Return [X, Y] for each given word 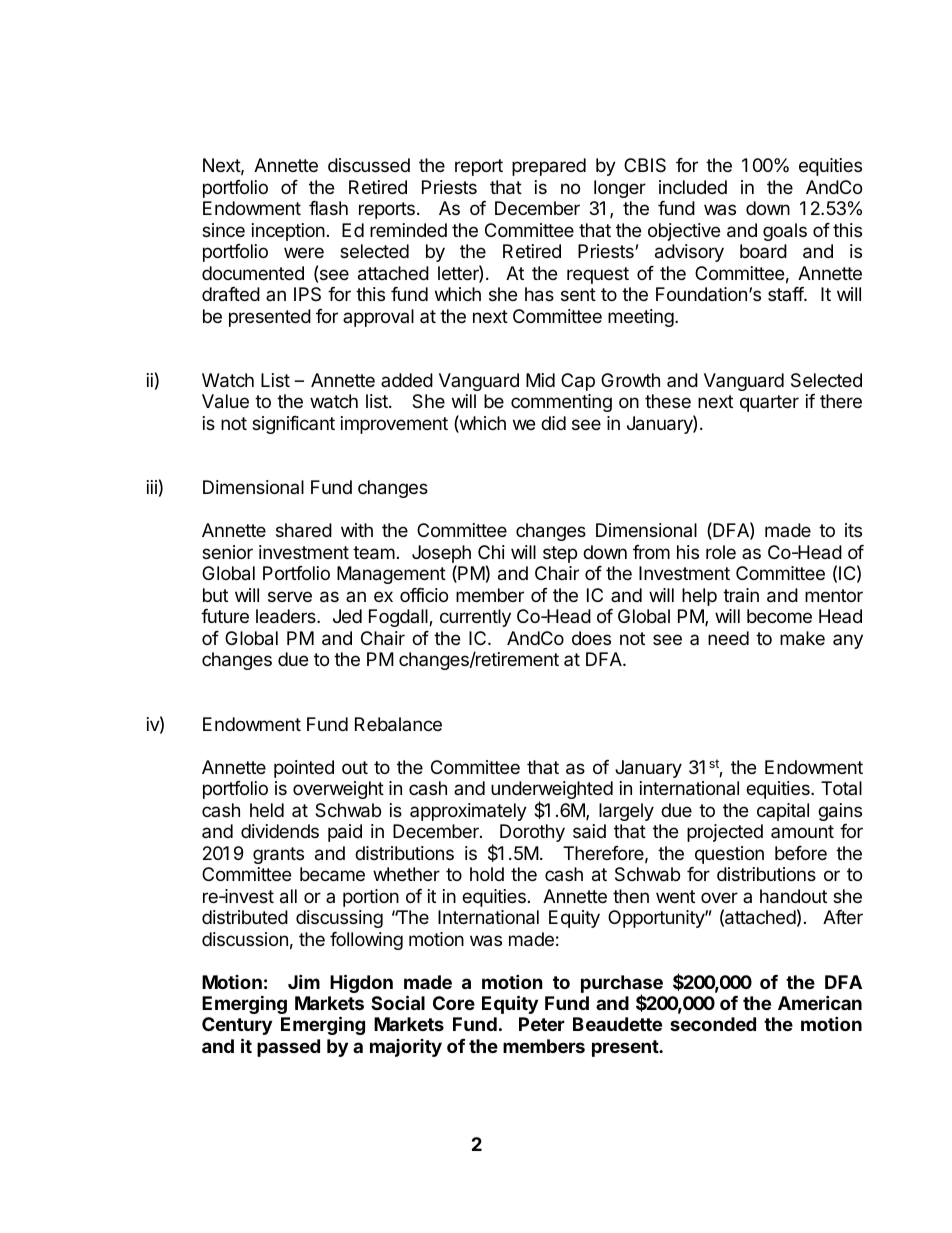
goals [785, 232]
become [779, 616]
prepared [549, 167]
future [225, 616]
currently [475, 618]
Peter [542, 1024]
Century [237, 1026]
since [223, 230]
